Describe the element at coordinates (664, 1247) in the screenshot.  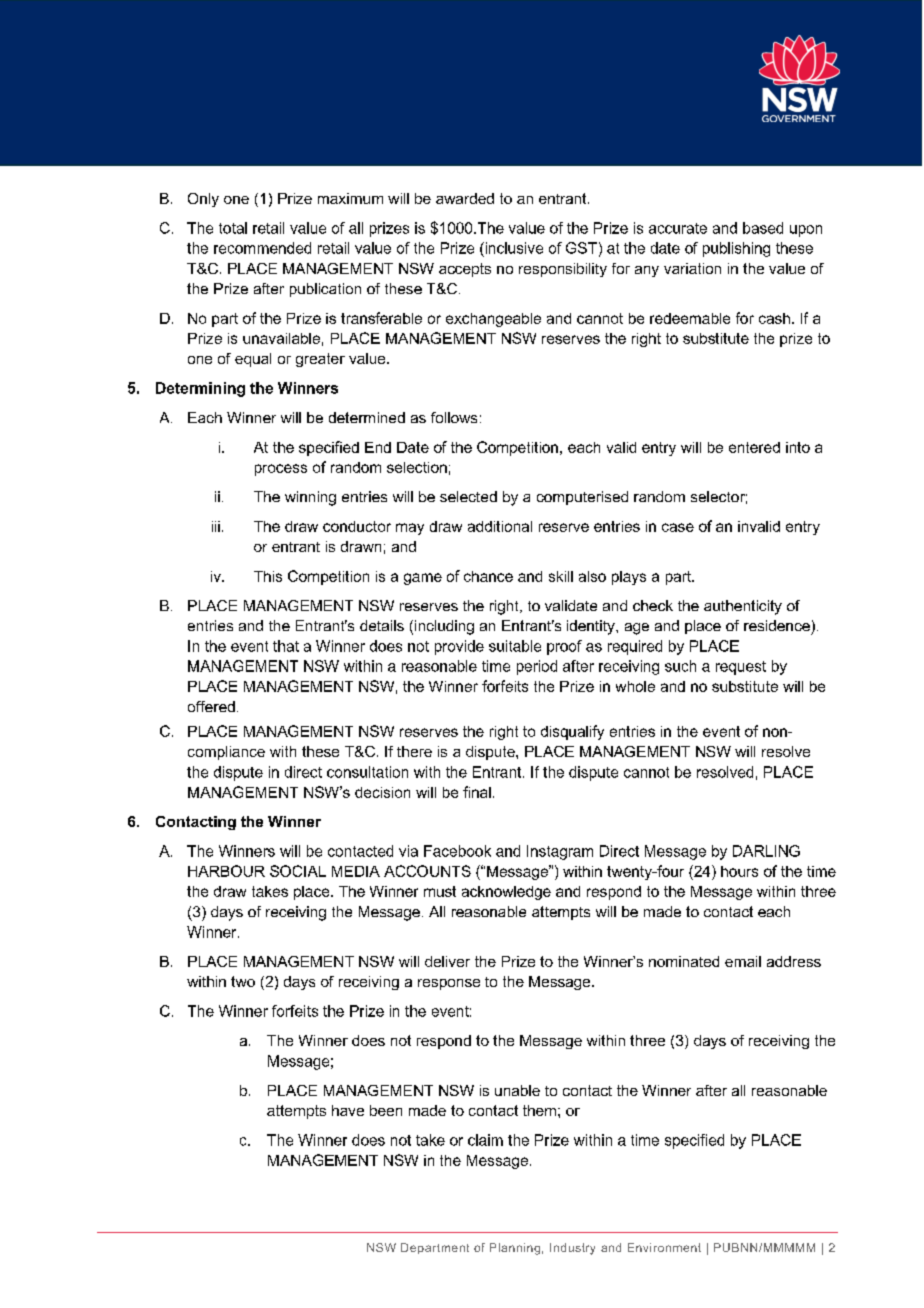
I see `Environment` at that location.
